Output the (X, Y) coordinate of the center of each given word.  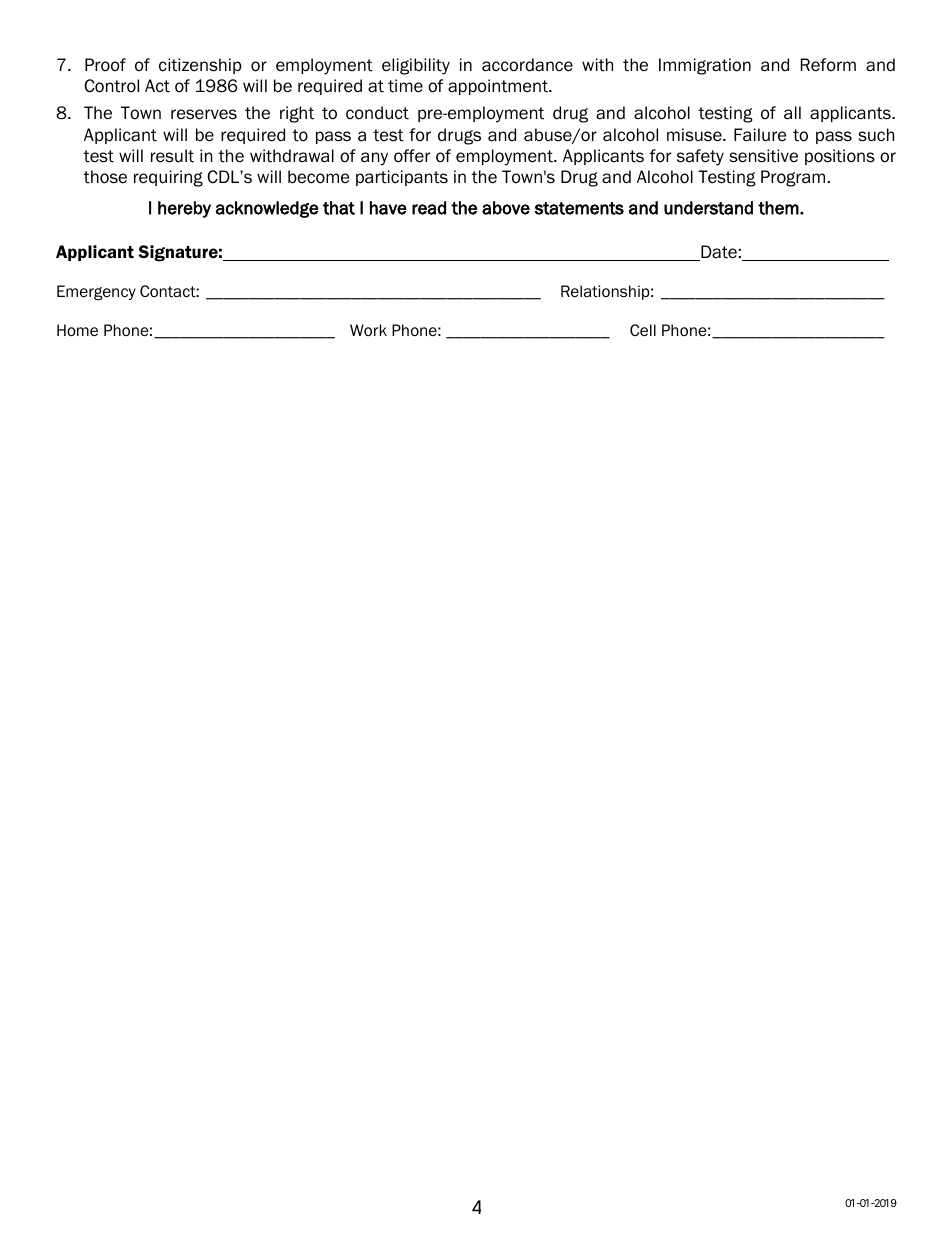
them (779, 208)
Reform (828, 65)
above (506, 208)
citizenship (200, 66)
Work (368, 330)
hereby (184, 209)
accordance (527, 65)
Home (77, 330)
